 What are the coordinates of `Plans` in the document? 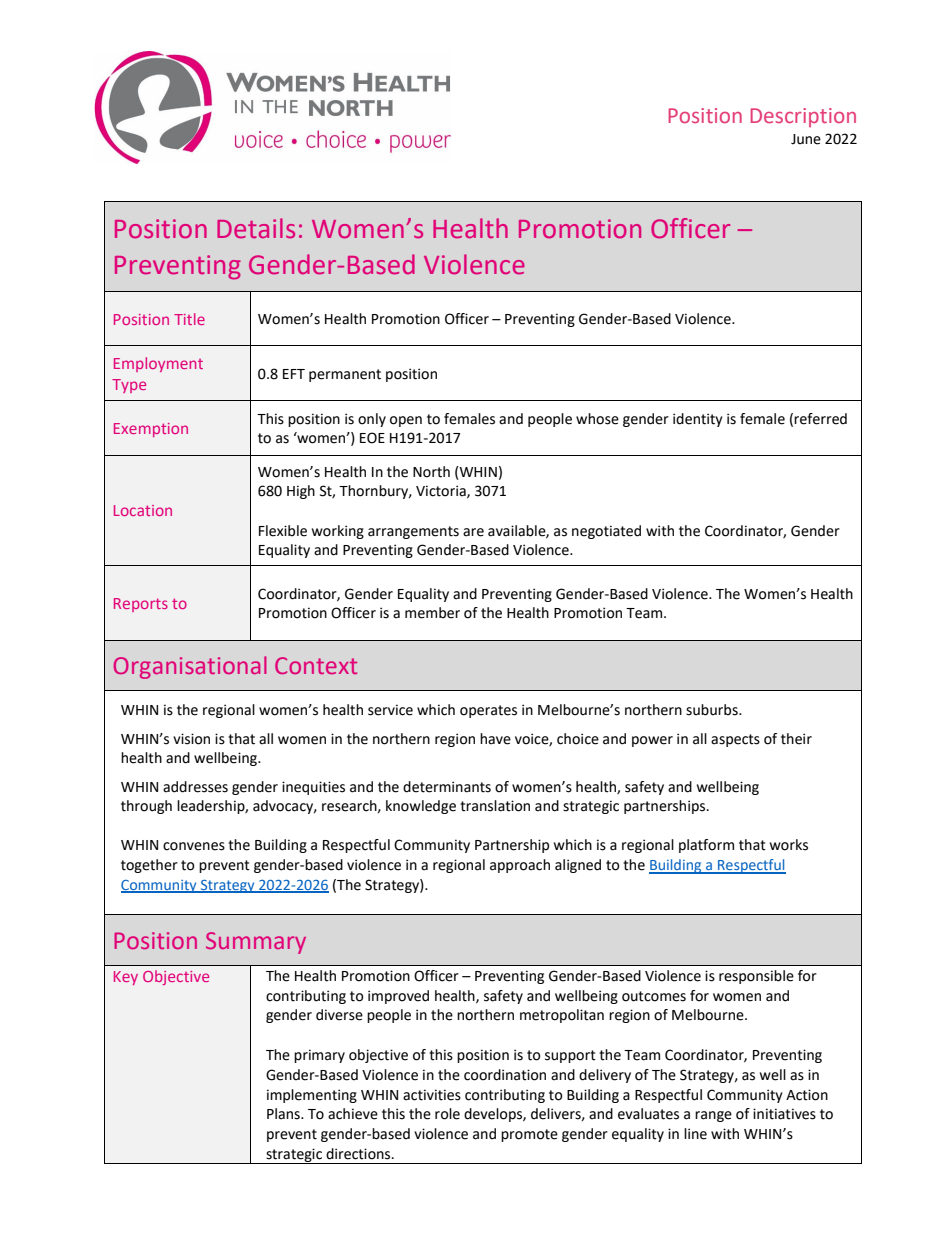 It's located at (284, 1114).
